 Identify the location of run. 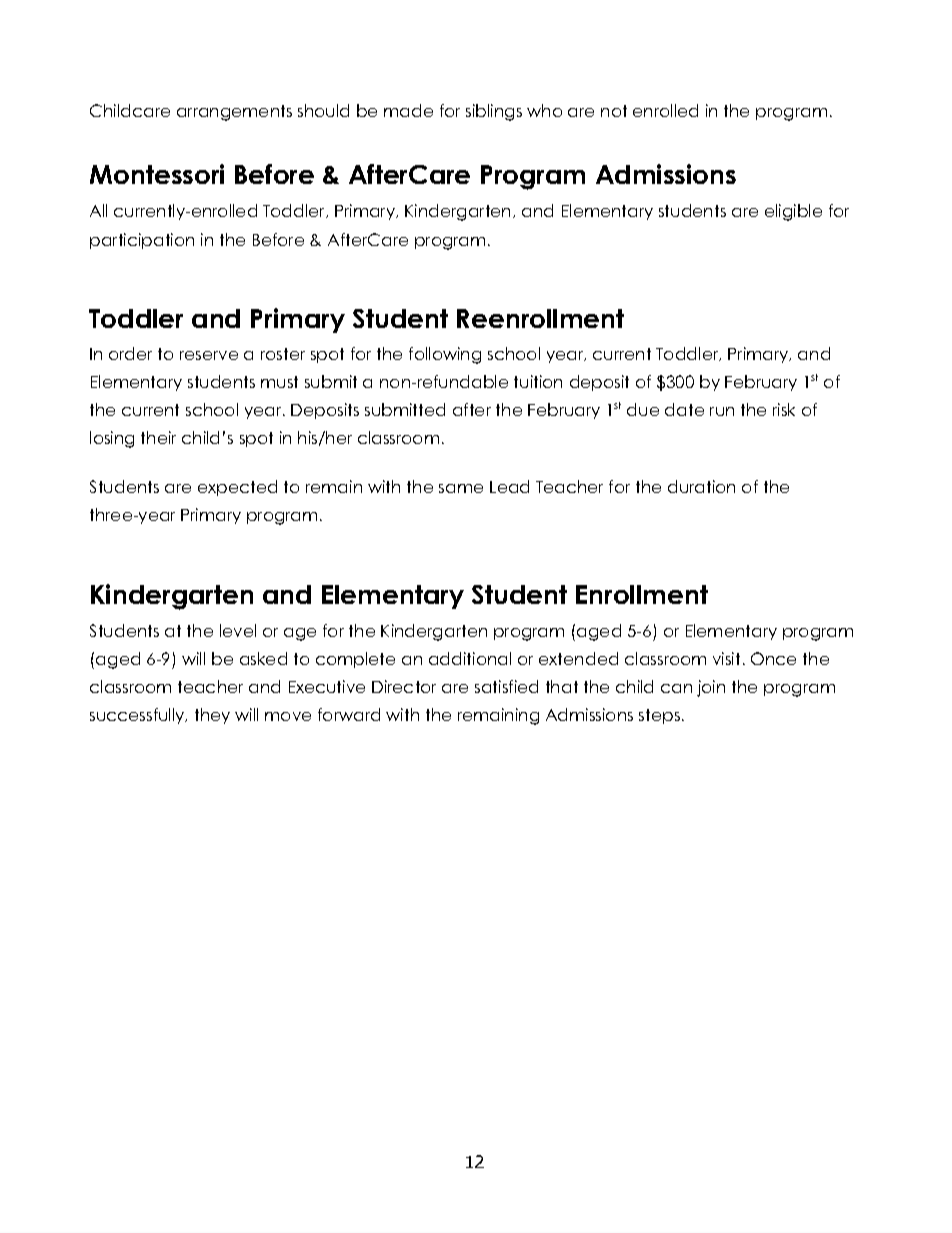
(722, 411).
